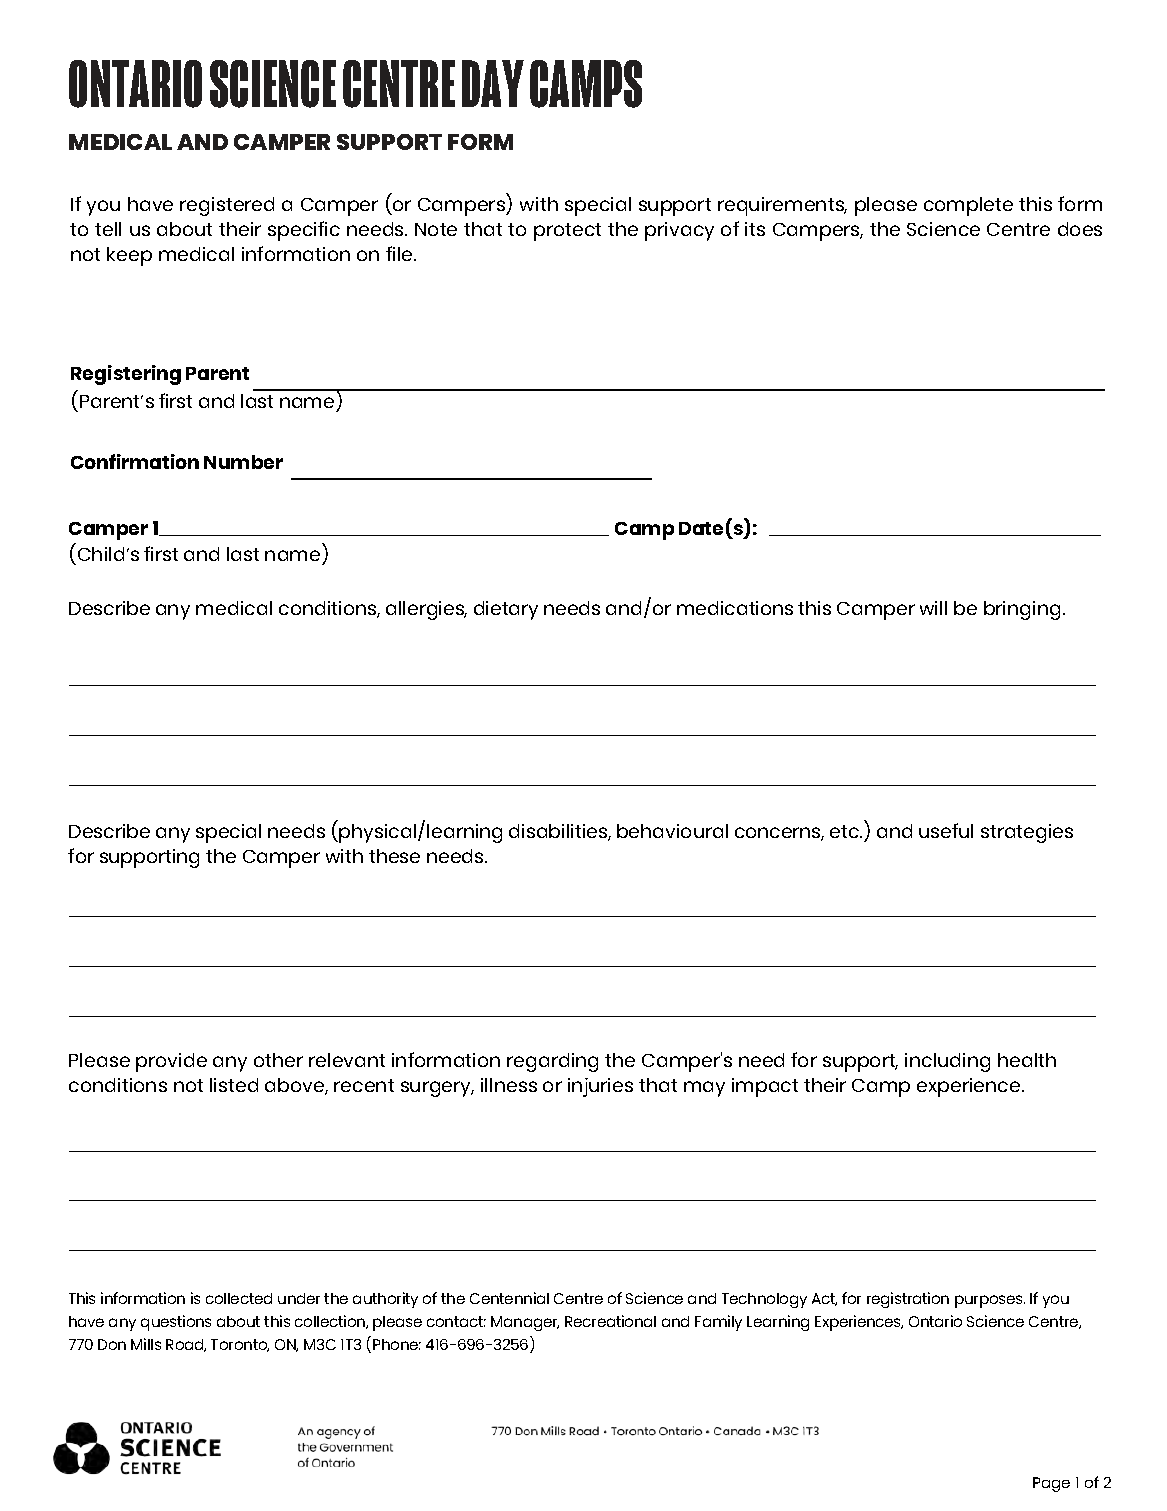  I want to click on Page, so click(1051, 1484).
